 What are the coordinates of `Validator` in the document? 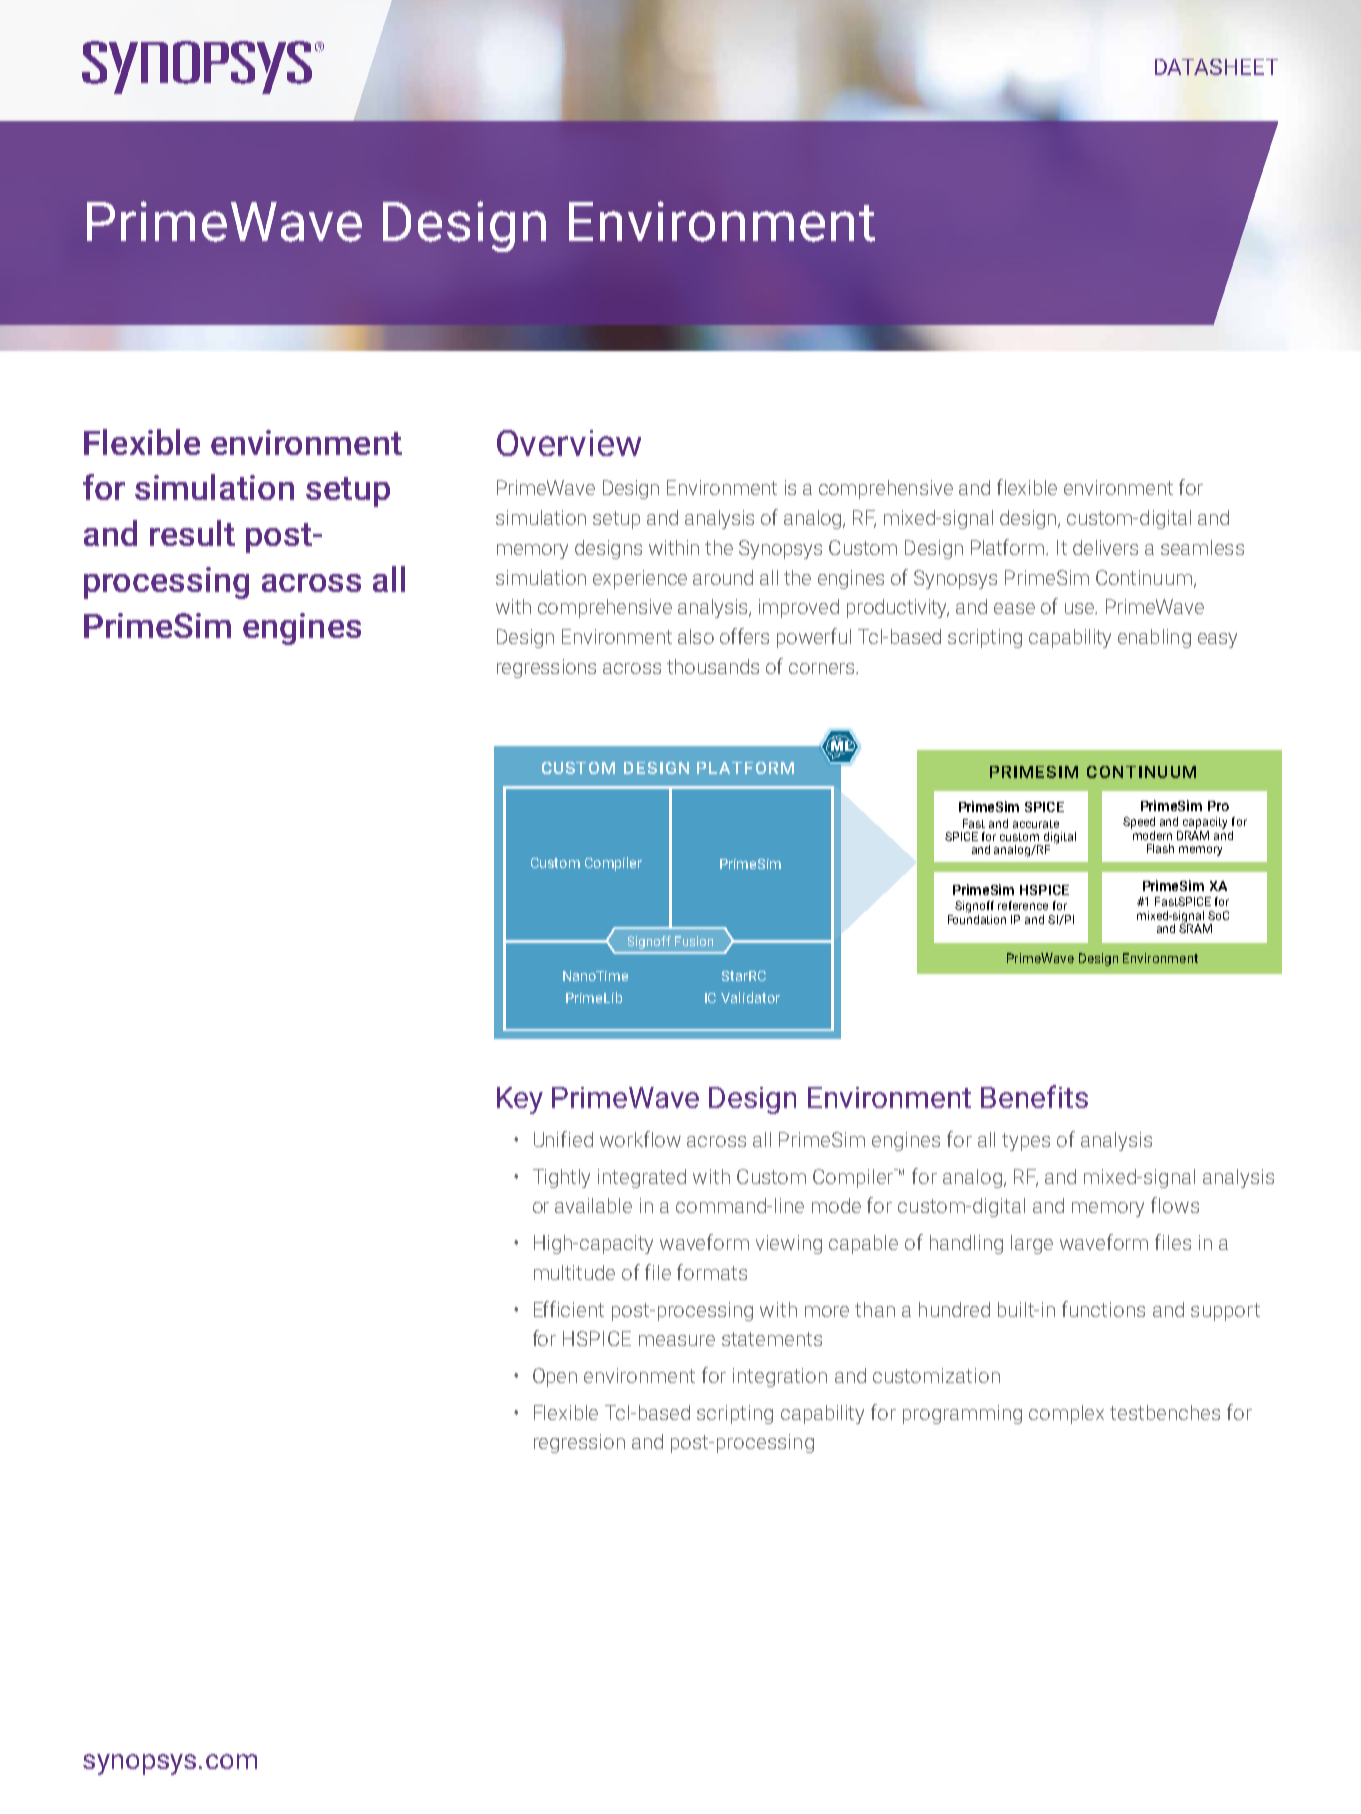 It's located at (750, 997).
